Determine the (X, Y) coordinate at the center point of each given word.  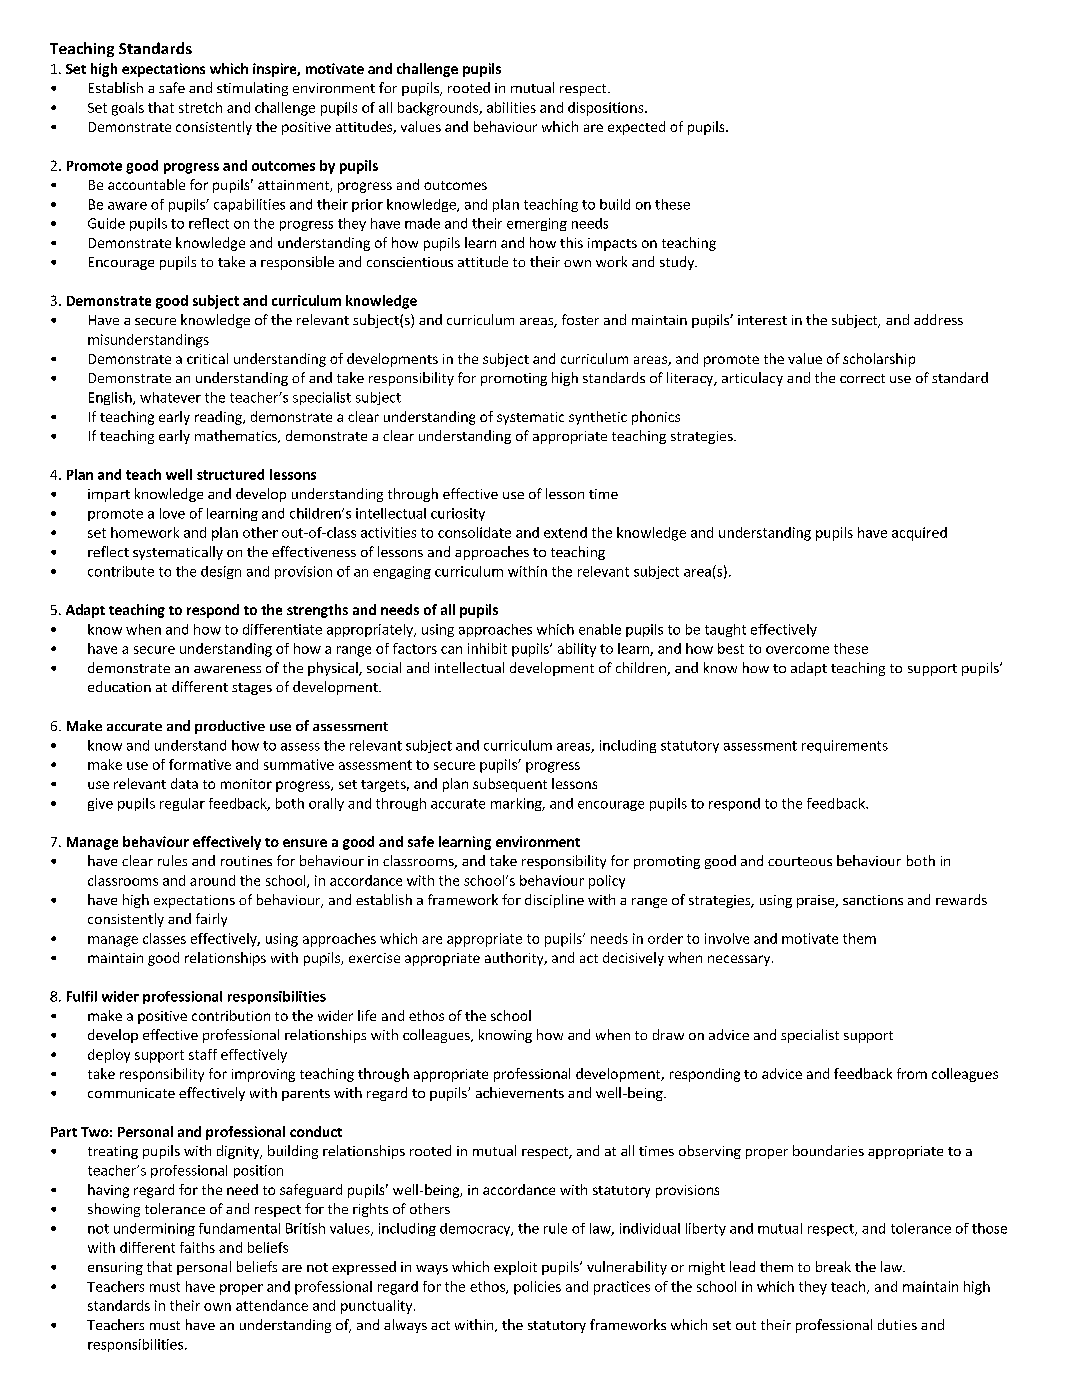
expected (636, 128)
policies (537, 1288)
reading (219, 418)
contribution (231, 1015)
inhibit (487, 648)
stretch (200, 107)
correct (862, 378)
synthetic (598, 418)
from (912, 1073)
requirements (845, 746)
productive (230, 727)
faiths (197, 1247)
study (678, 263)
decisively (633, 959)
